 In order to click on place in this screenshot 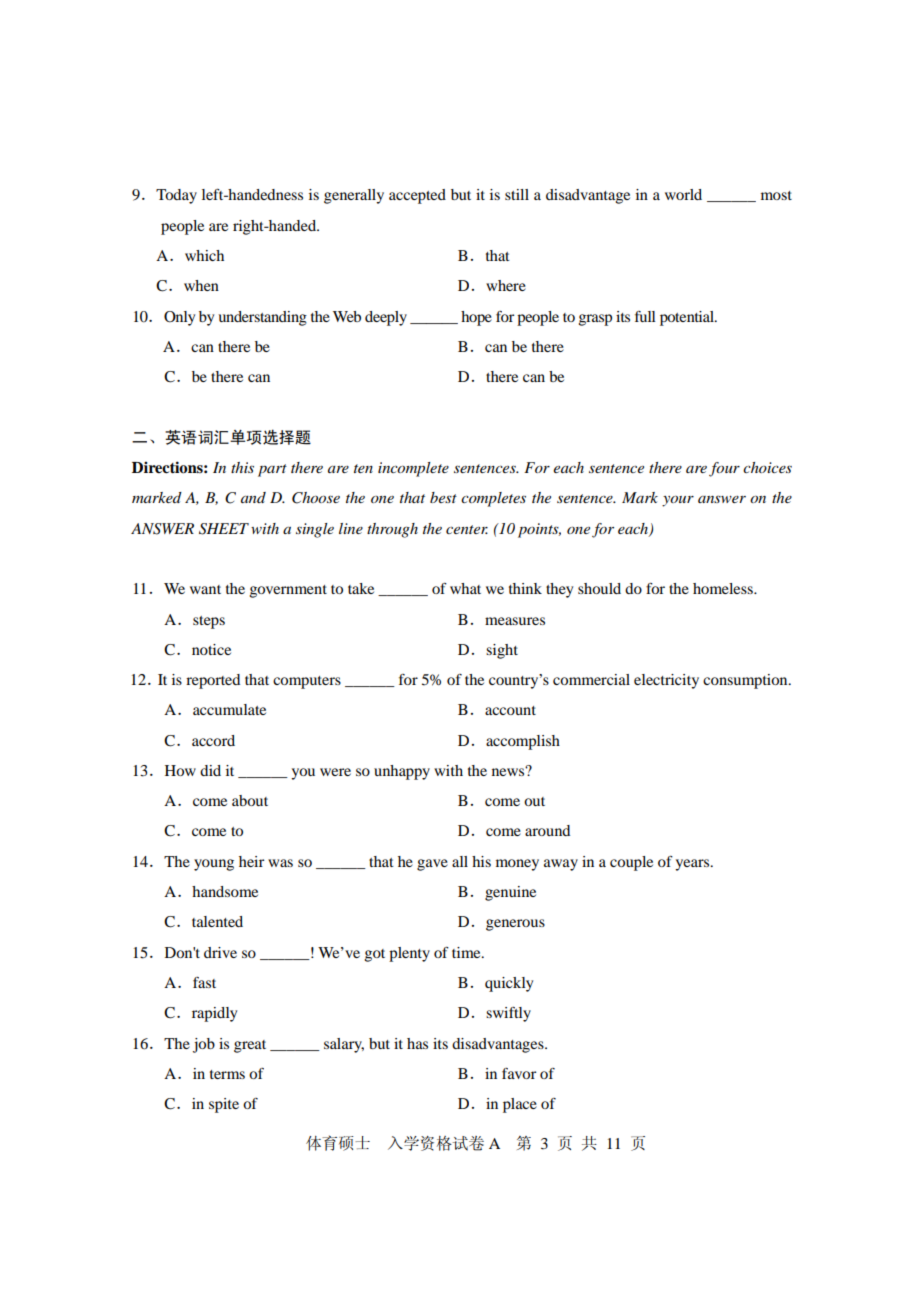, I will do `click(520, 1105)`.
